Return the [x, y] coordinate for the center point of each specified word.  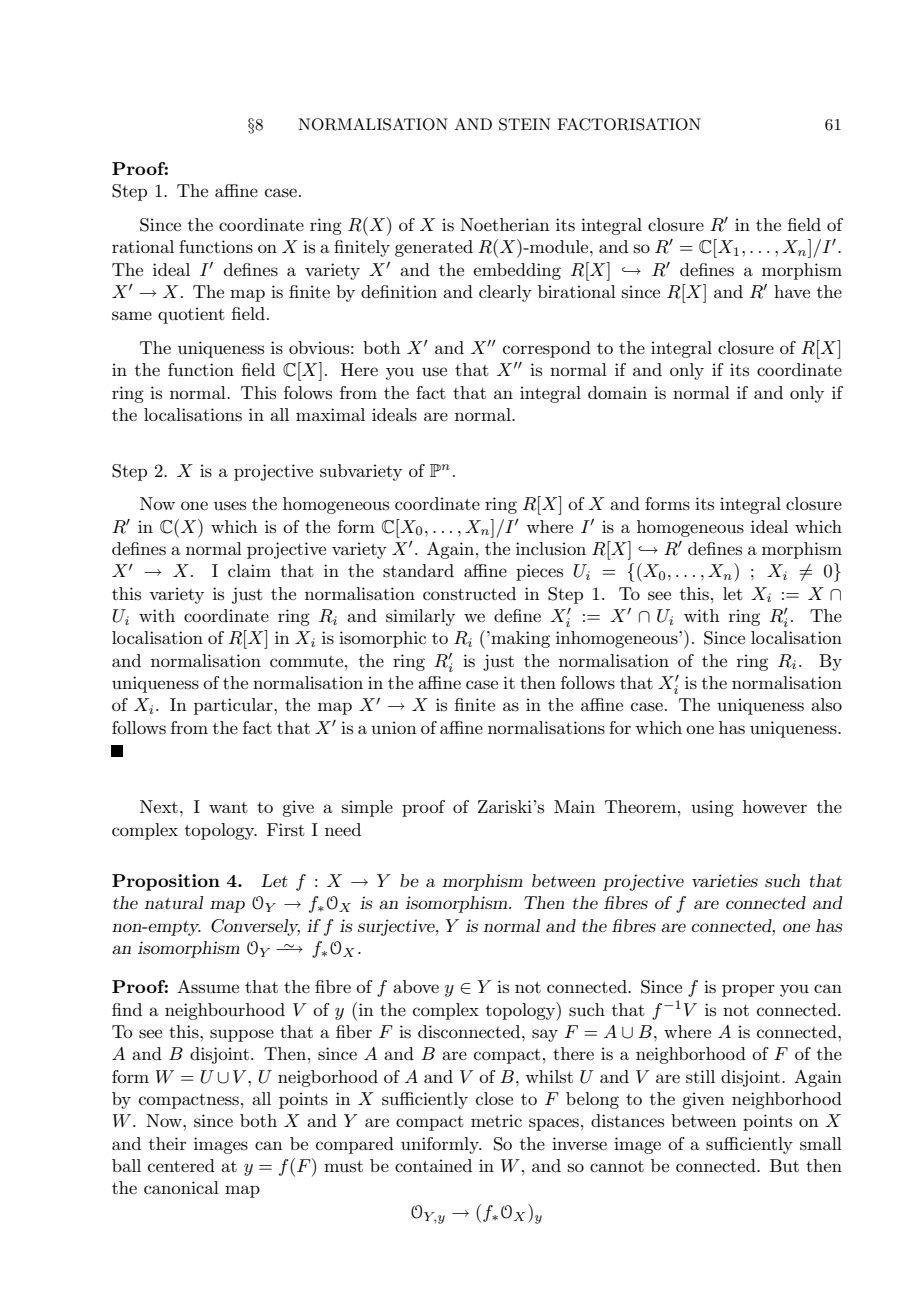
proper [748, 990]
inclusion [551, 548]
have [792, 291]
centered [181, 1165]
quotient [191, 315]
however [775, 806]
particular [234, 706]
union [394, 727]
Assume [208, 987]
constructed [469, 593]
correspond [547, 349]
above [416, 986]
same [132, 316]
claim [249, 570]
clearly [505, 293]
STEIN [525, 124]
